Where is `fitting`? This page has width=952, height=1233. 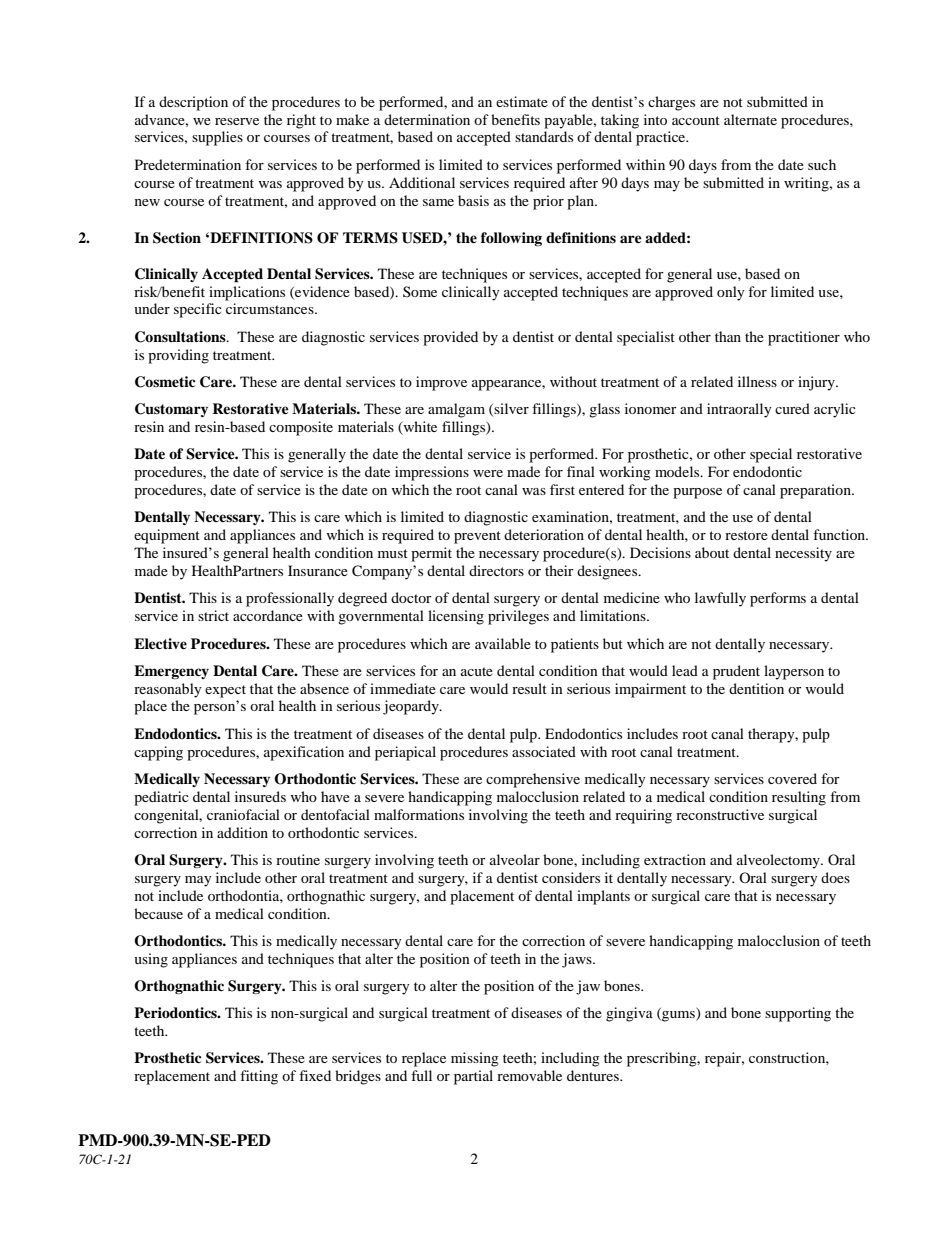 fitting is located at coordinates (259, 1077).
